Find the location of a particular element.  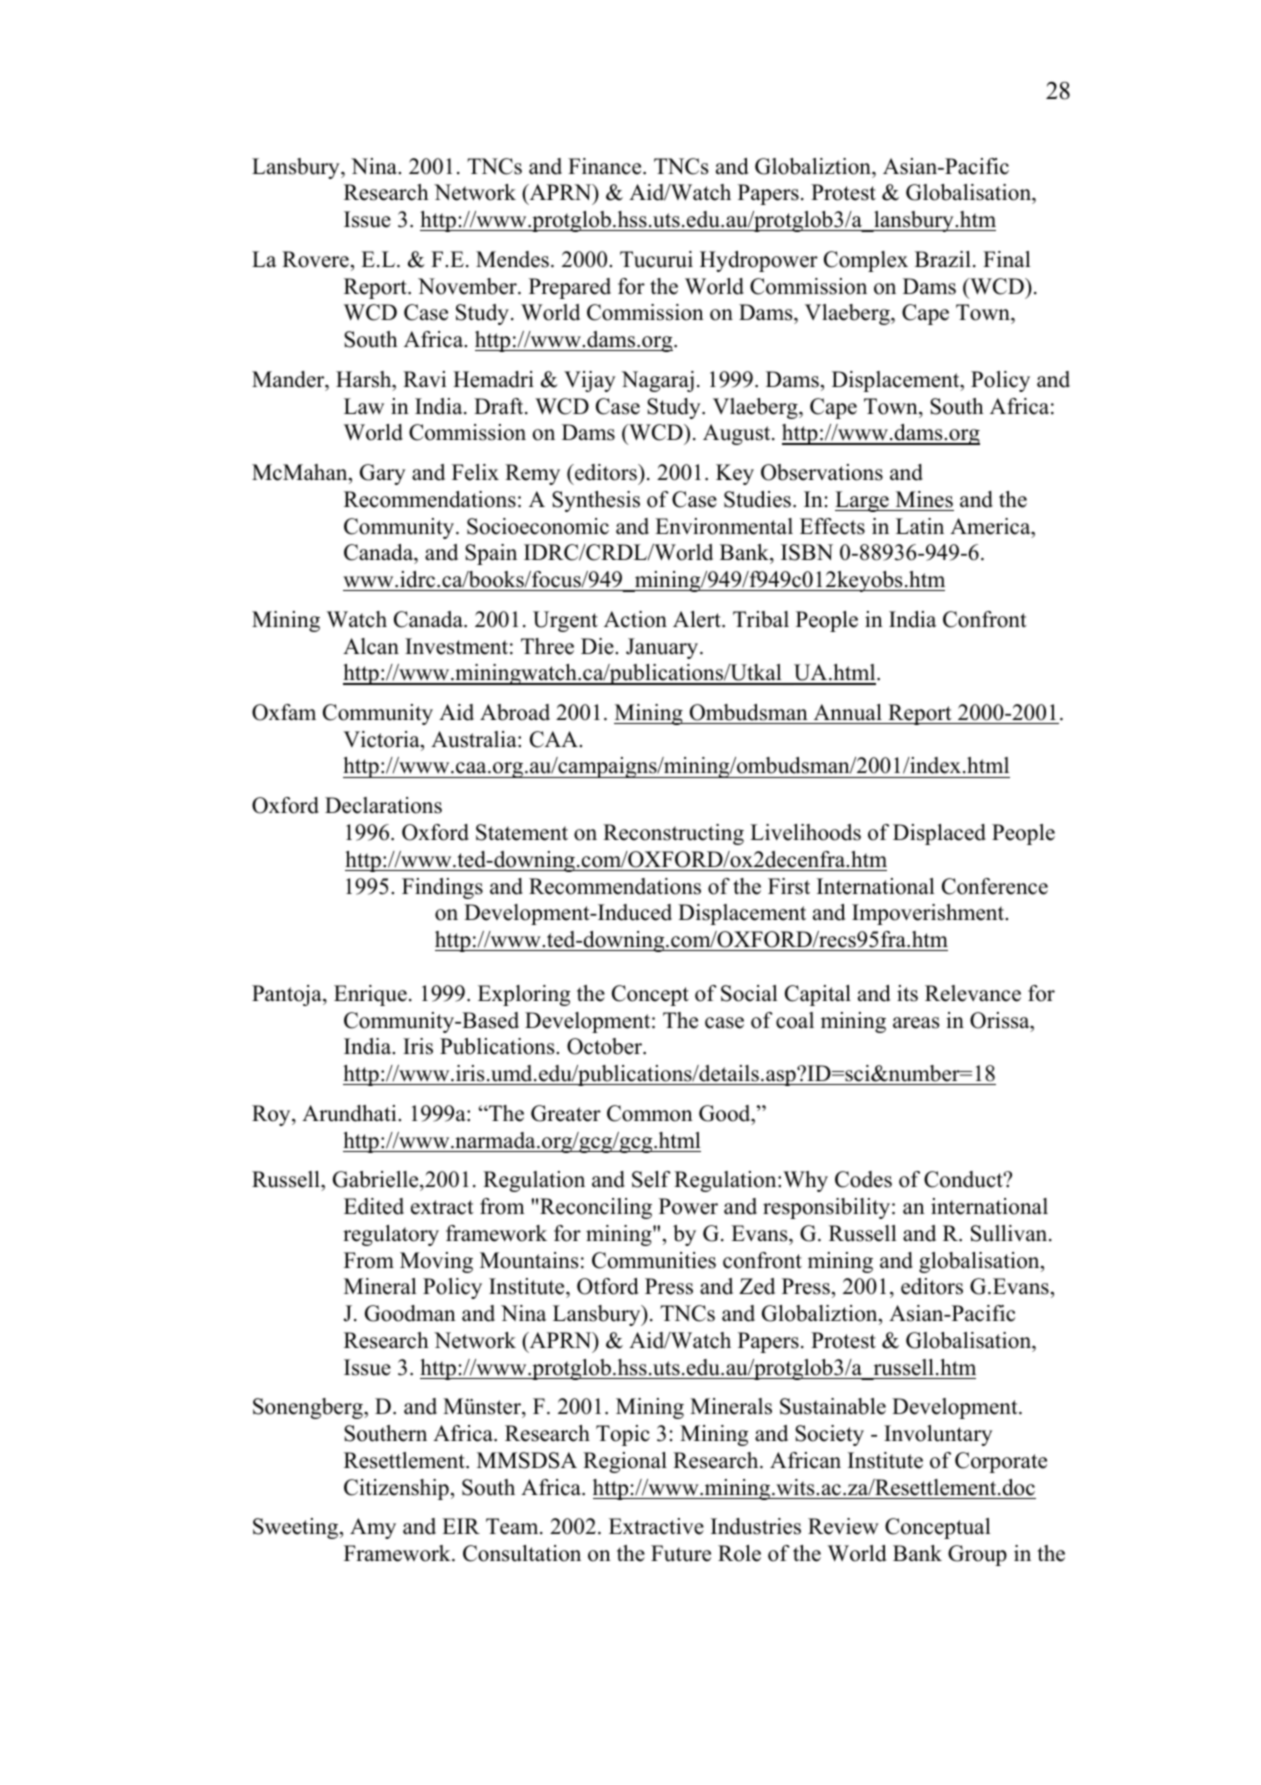

Self is located at coordinates (651, 1179).
